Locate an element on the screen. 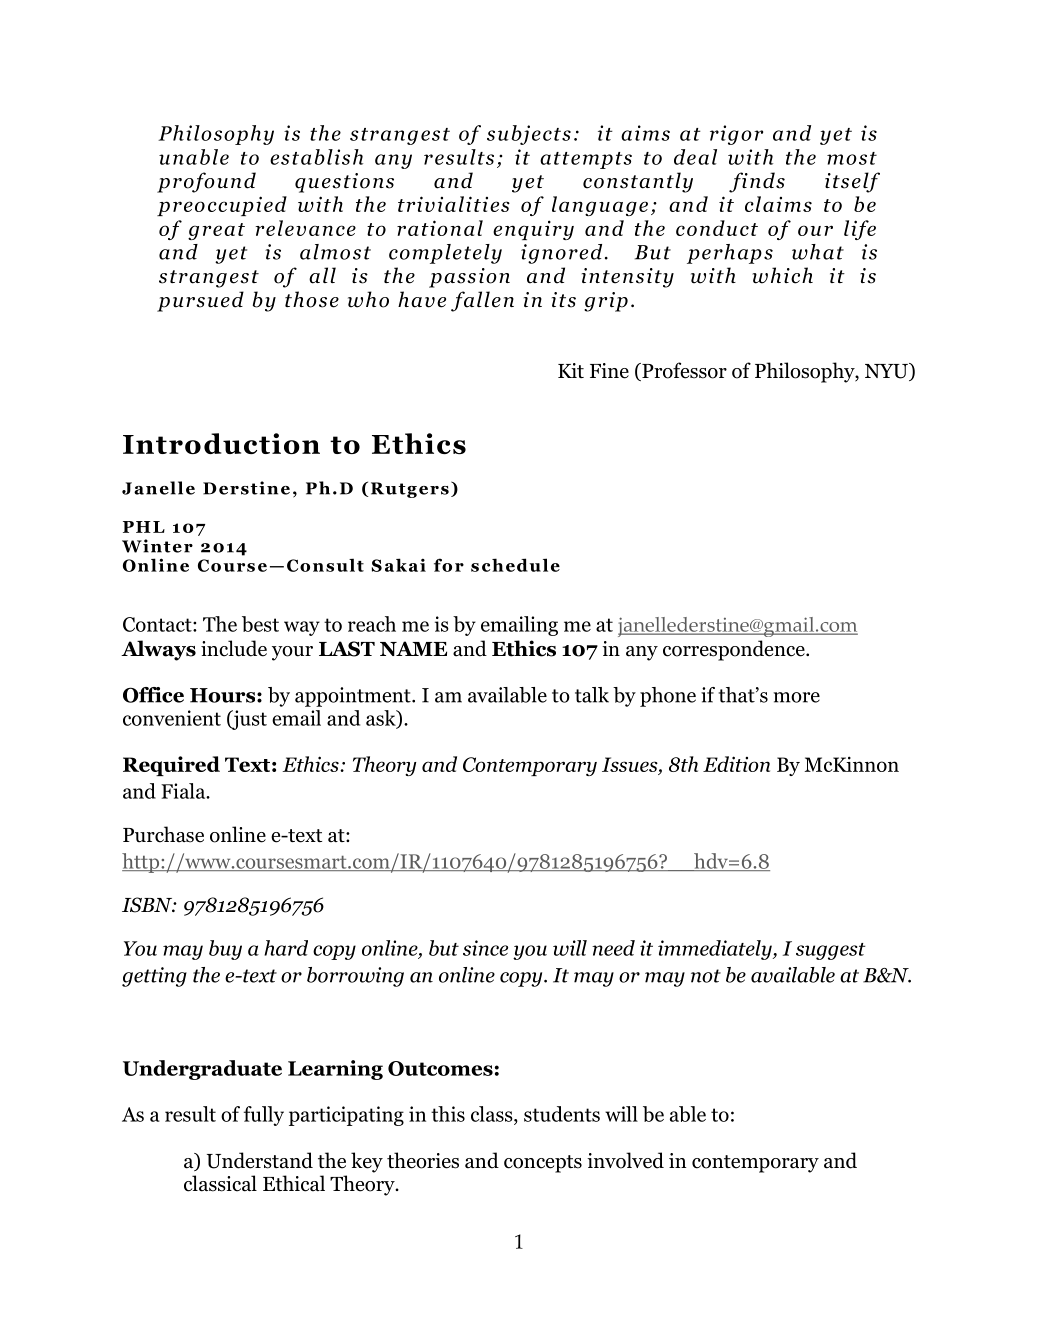 Image resolution: width=1038 pixels, height=1343 pixels. subjects is located at coordinates (529, 135).
